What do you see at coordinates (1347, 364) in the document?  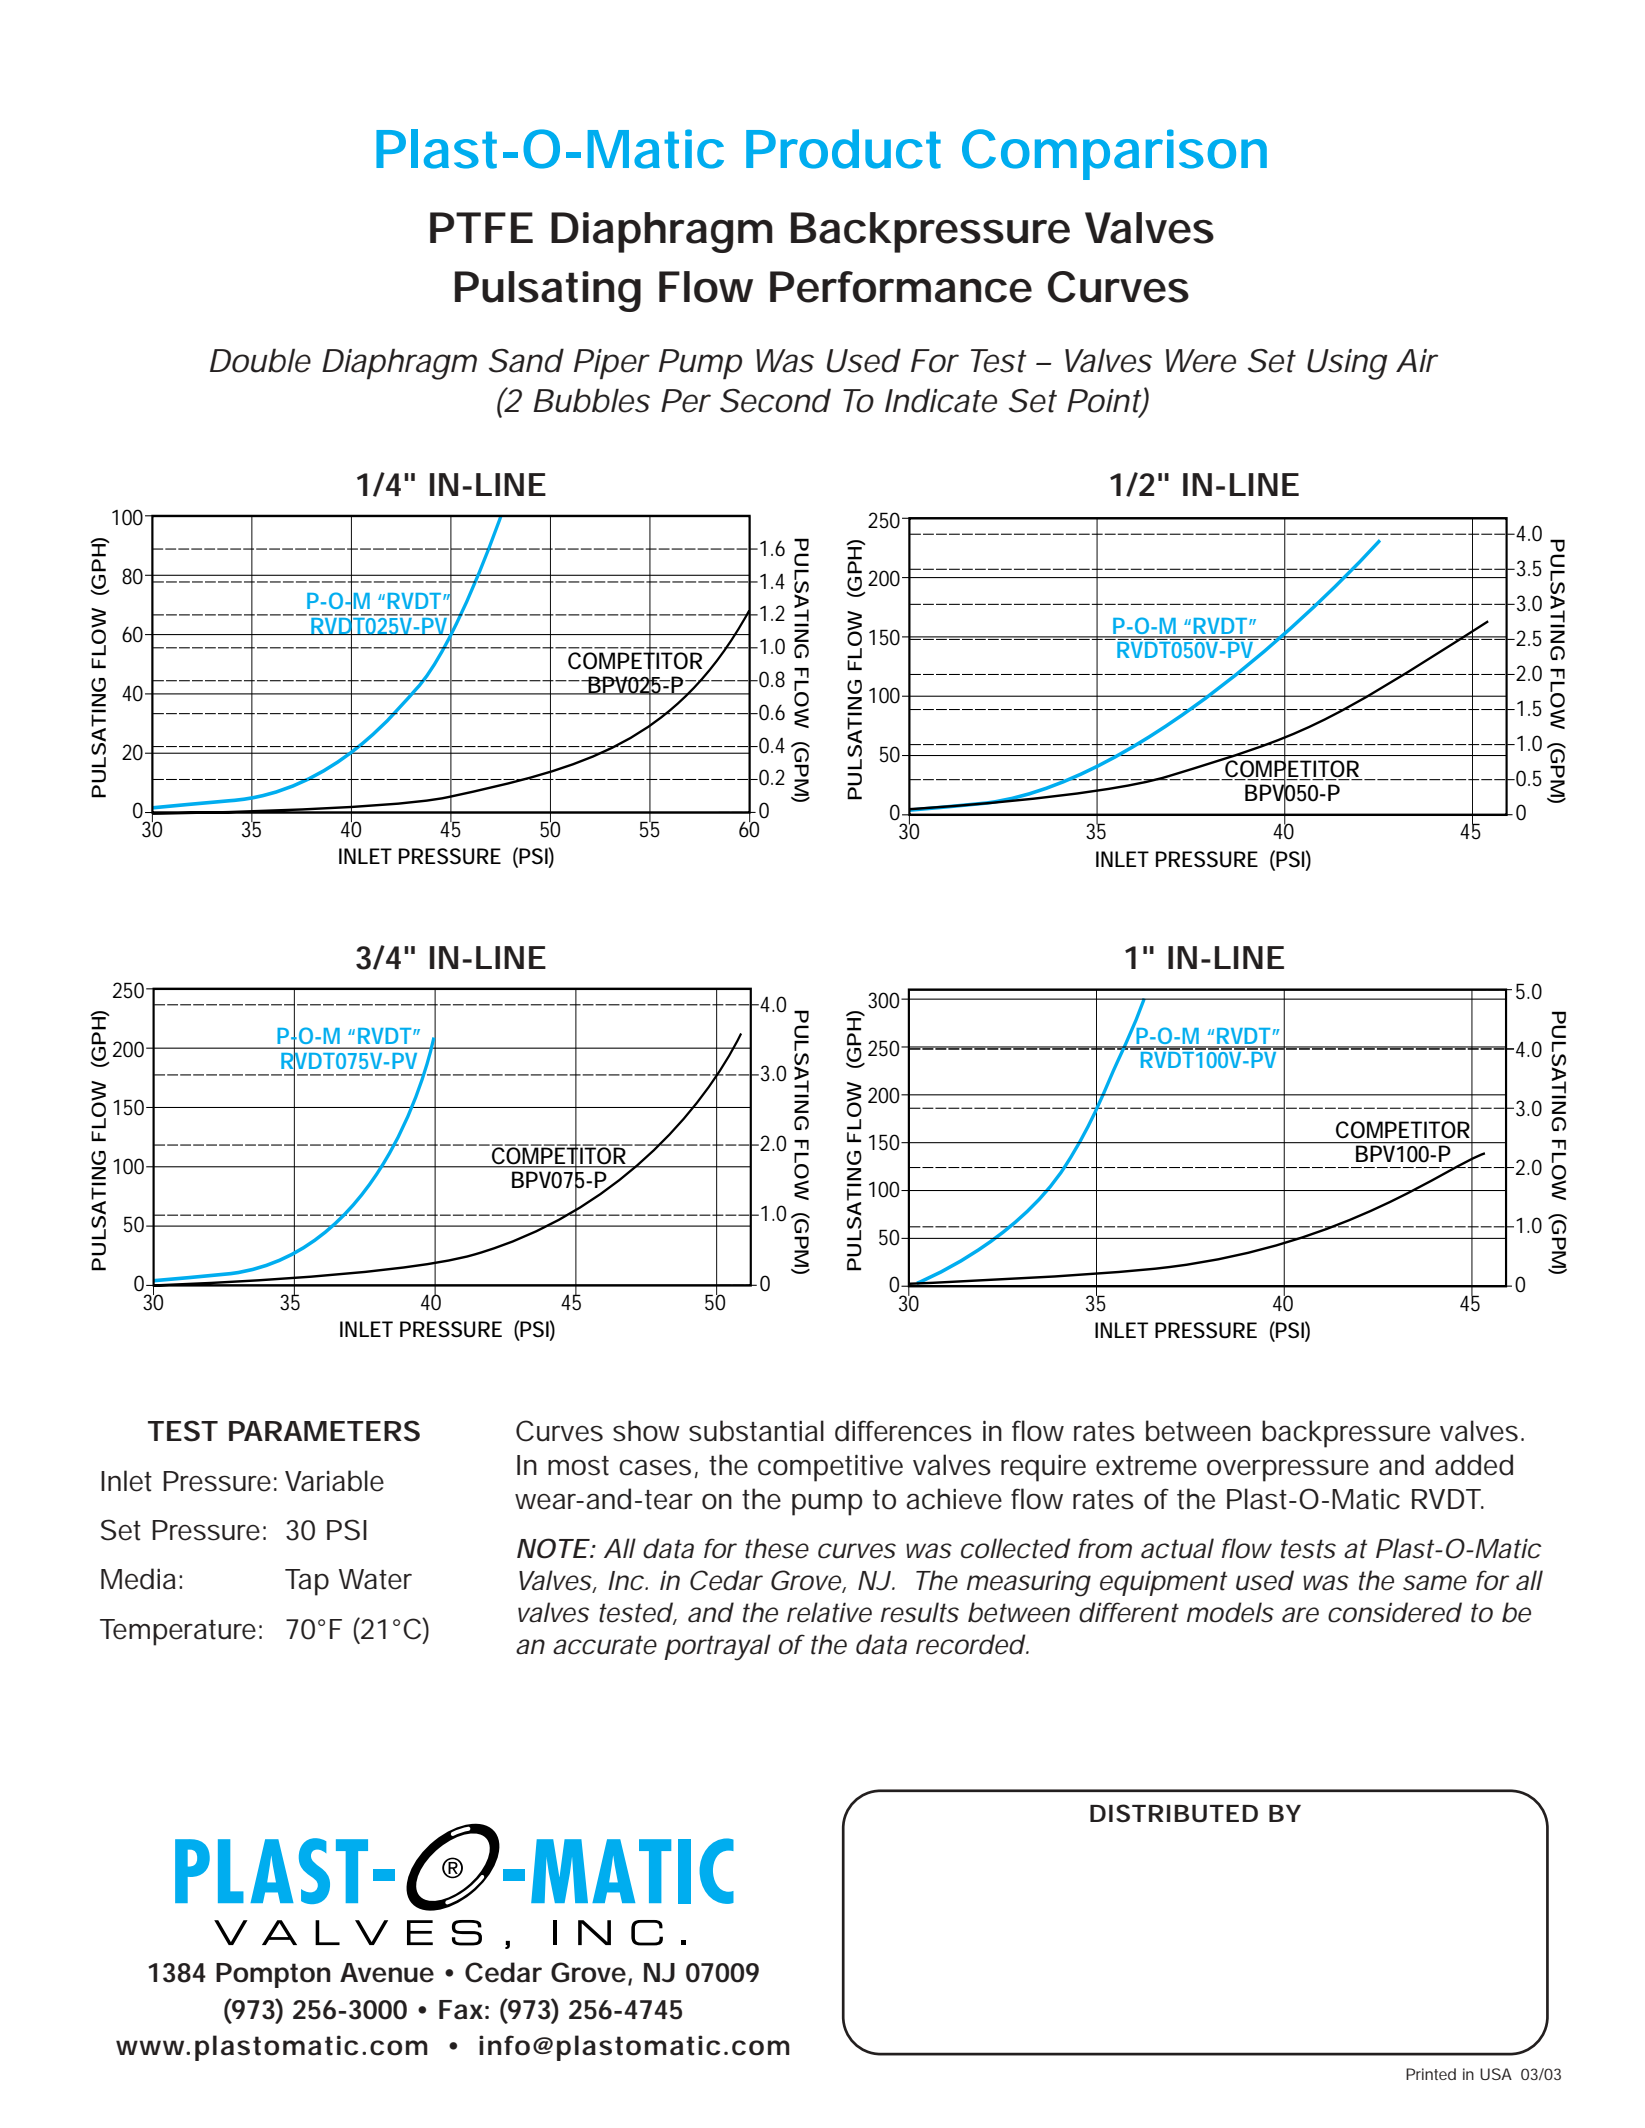 I see `Using` at bounding box center [1347, 364].
